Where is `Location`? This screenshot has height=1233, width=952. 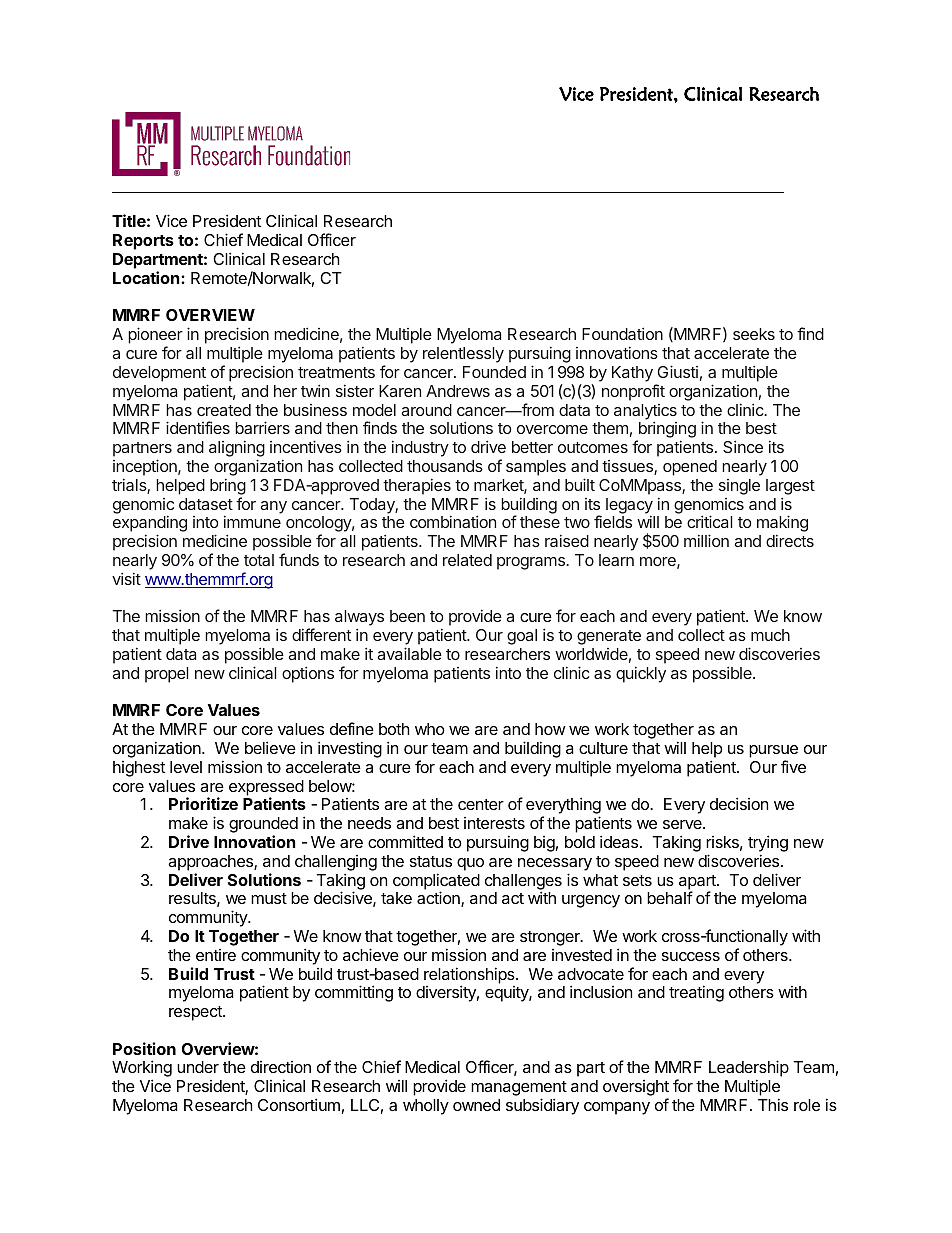
Location is located at coordinates (147, 277).
